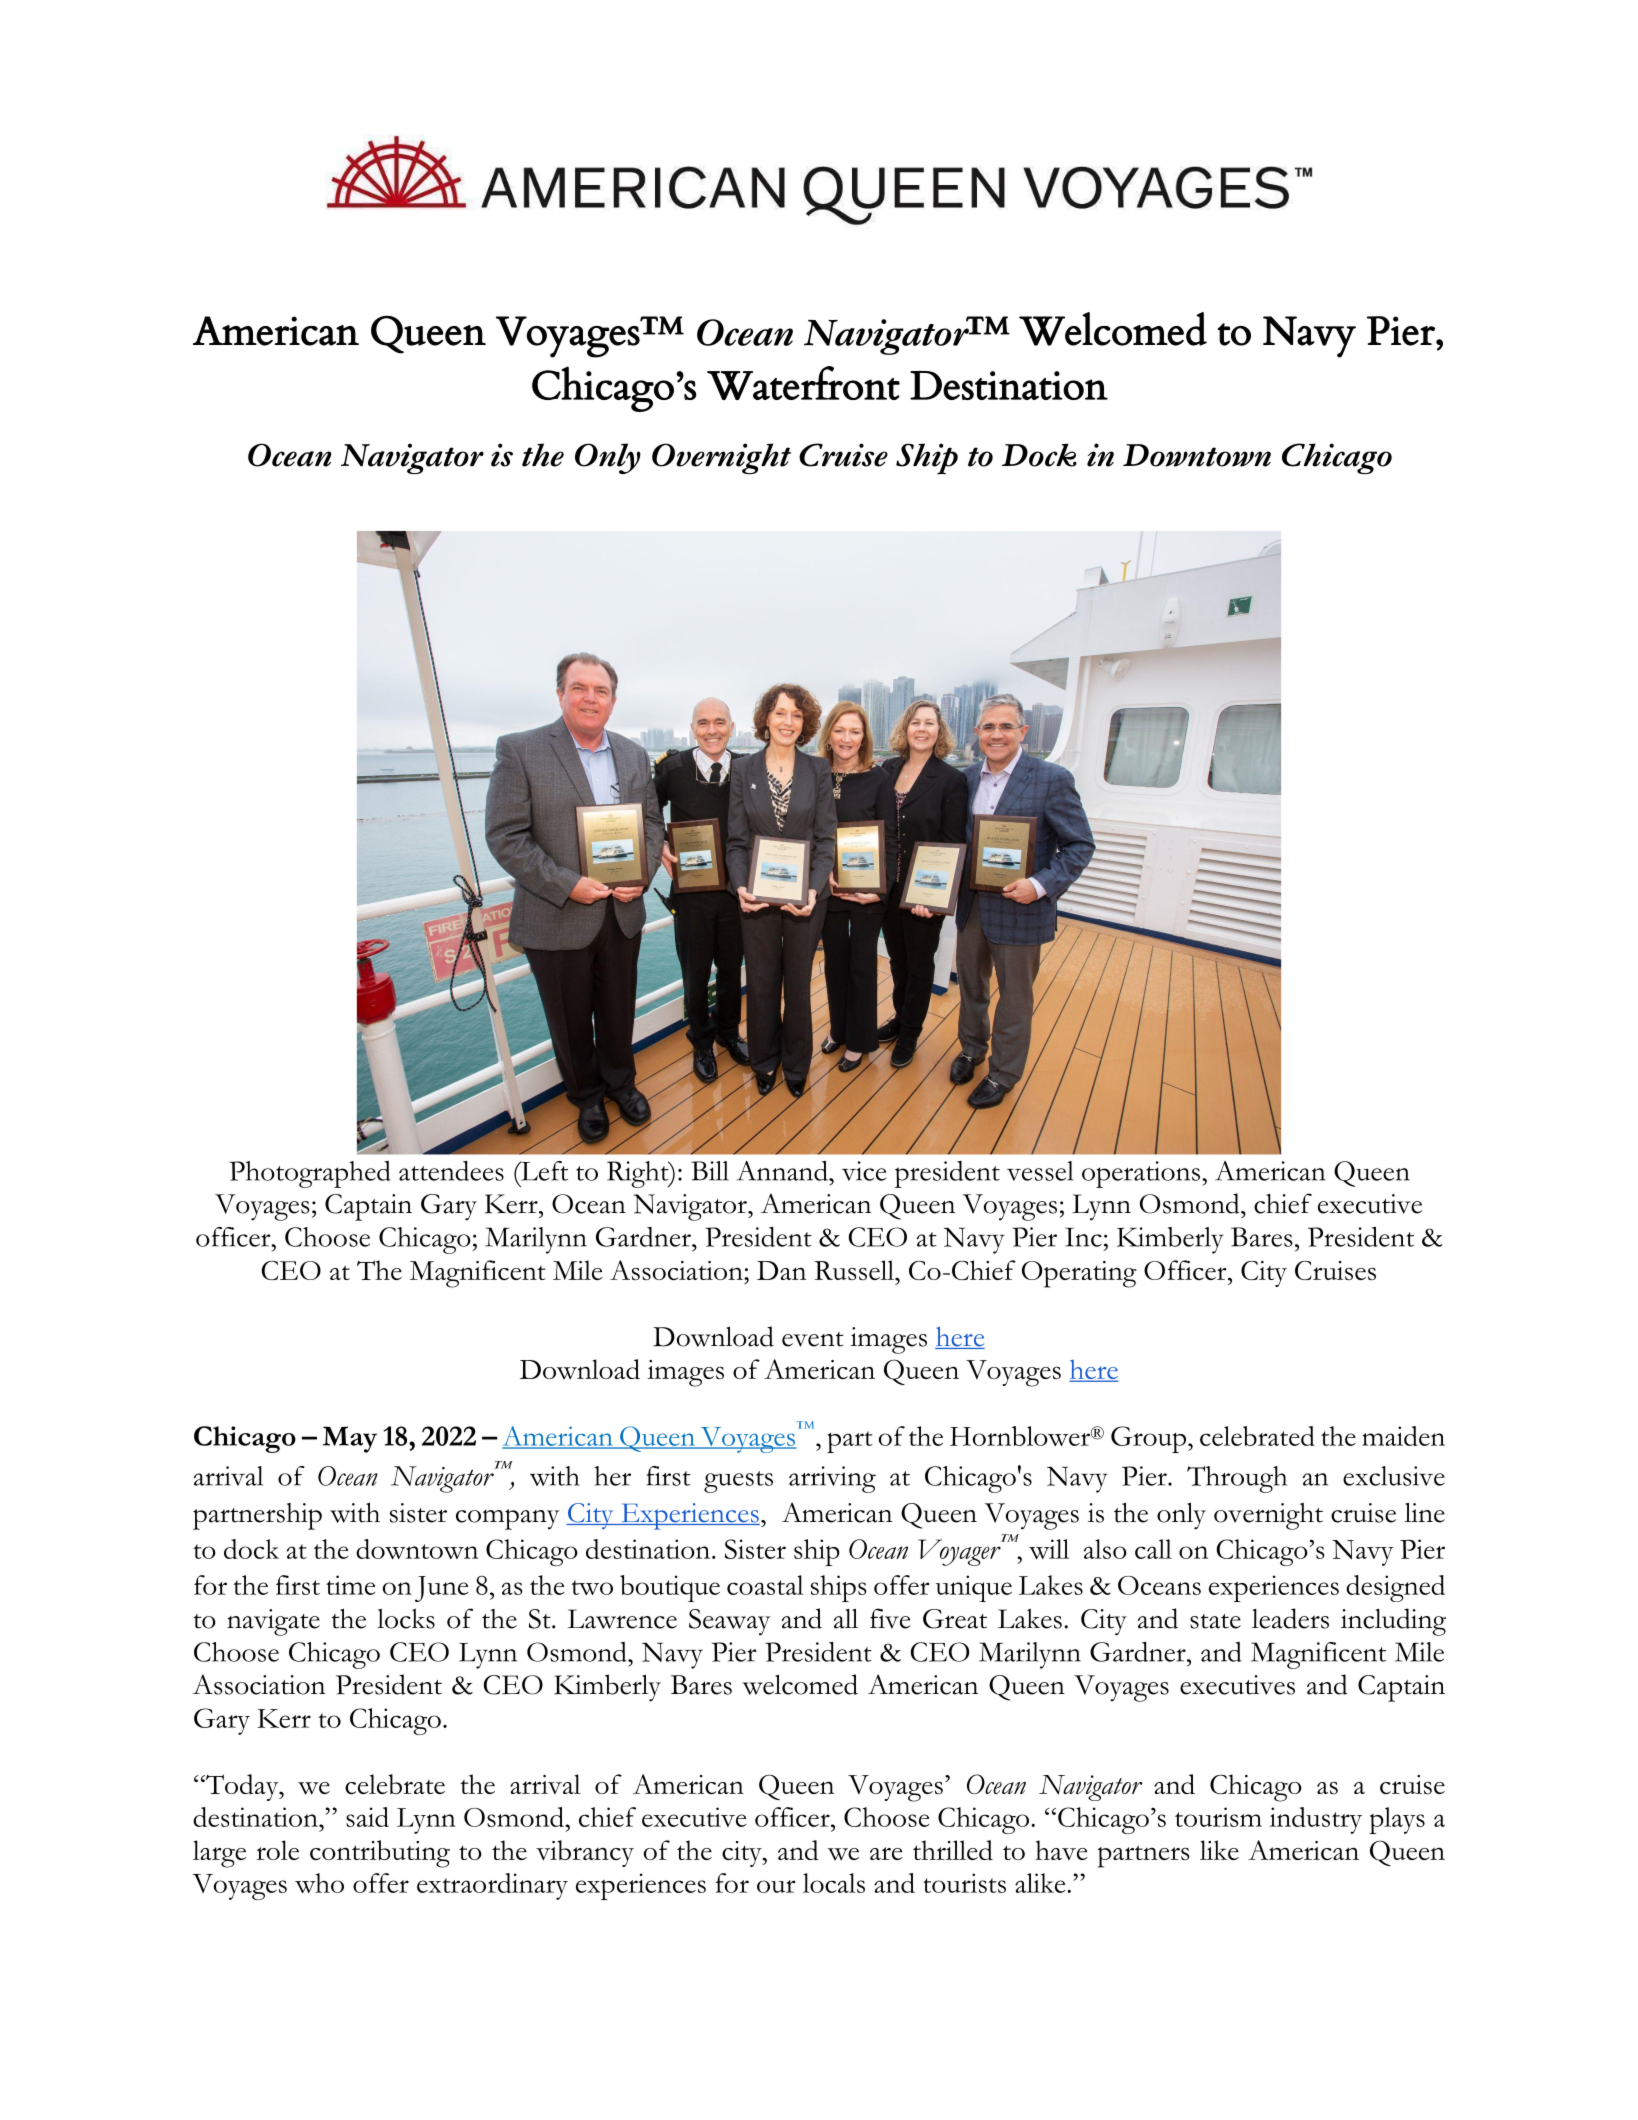 The height and width of the screenshot is (2120, 1638). I want to click on Waterfront, so click(803, 383).
